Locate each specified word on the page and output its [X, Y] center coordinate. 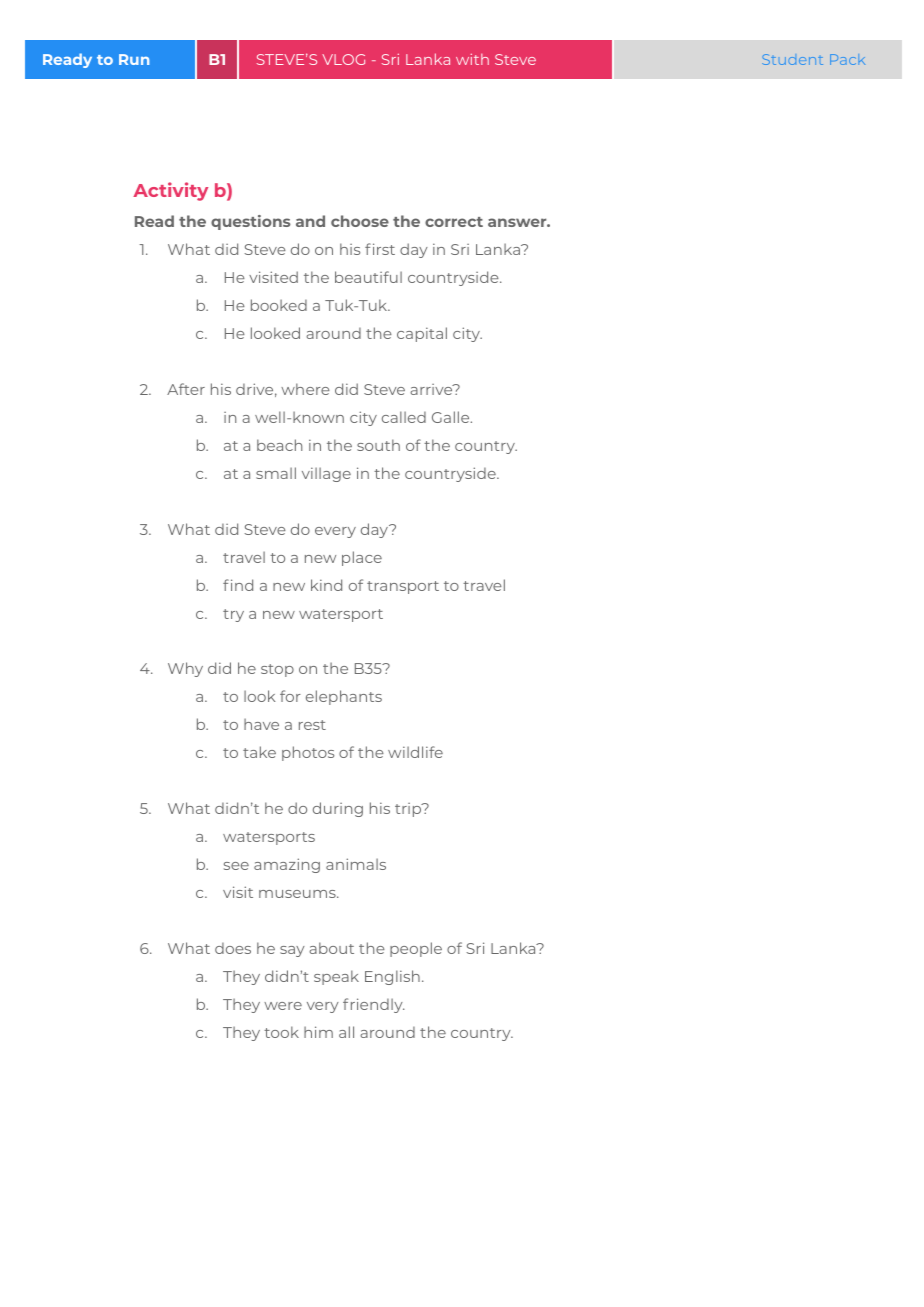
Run [134, 59]
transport [403, 587]
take [259, 752]
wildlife [415, 752]
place [362, 558]
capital [422, 334]
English [392, 977]
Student [792, 59]
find [238, 585]
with [472, 59]
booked [279, 305]
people [416, 949]
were [283, 1006]
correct [454, 222]
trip [409, 810]
